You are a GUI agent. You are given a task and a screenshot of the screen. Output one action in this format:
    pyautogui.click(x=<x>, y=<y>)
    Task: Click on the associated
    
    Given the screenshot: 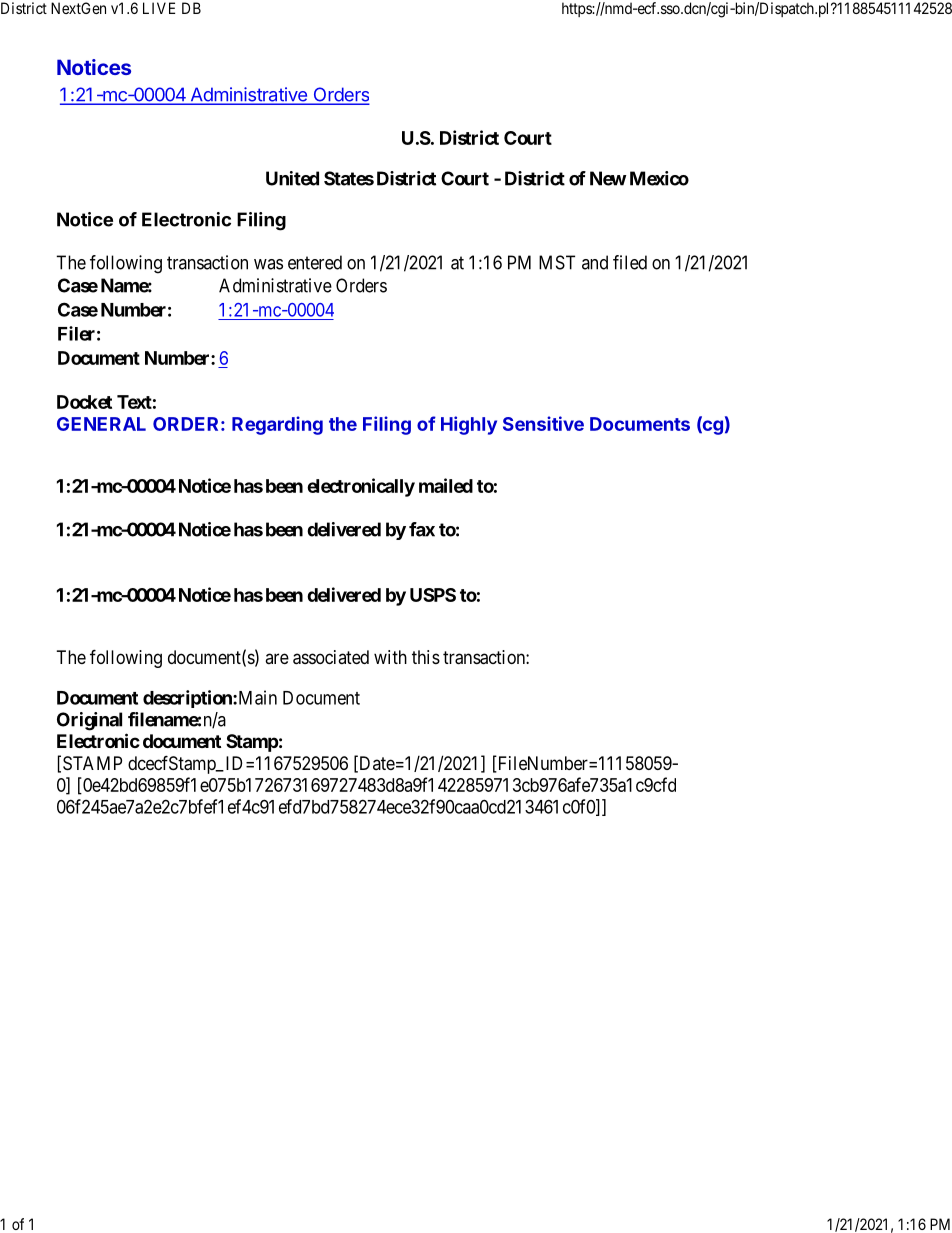 What is the action you would take?
    pyautogui.click(x=331, y=657)
